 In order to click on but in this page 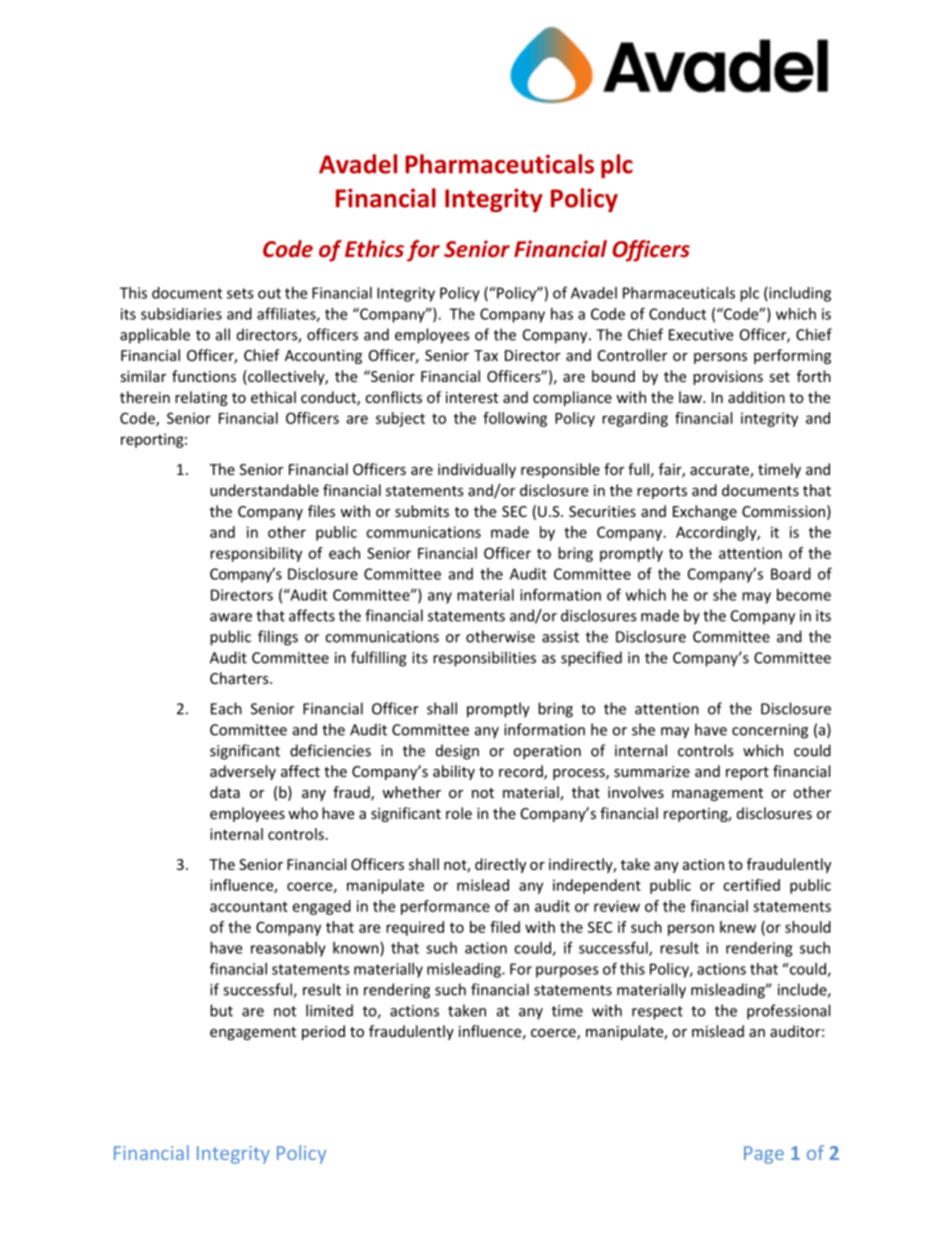, I will do `click(221, 1010)`.
